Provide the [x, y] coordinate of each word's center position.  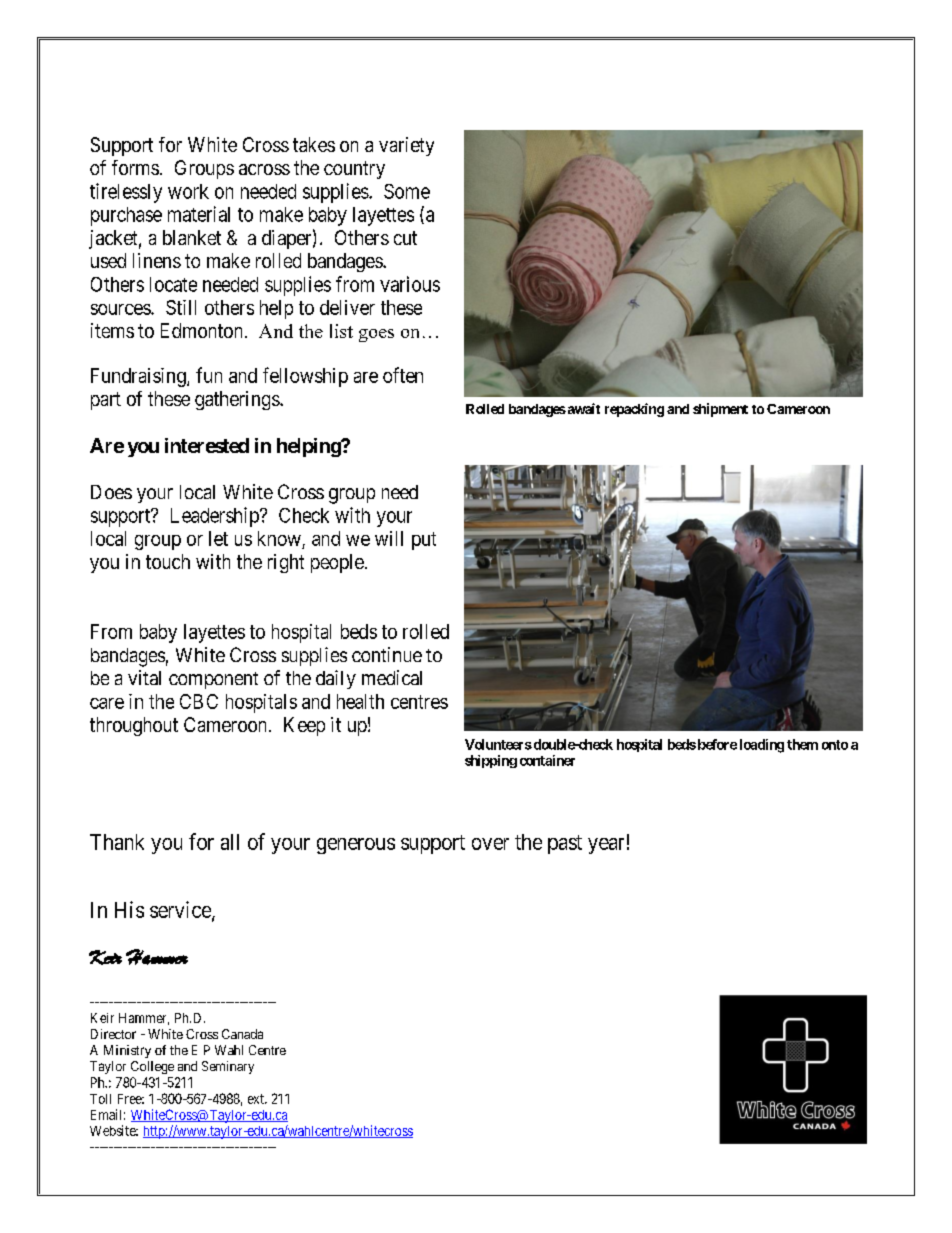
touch [168, 561]
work [188, 191]
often [403, 375]
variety [406, 146]
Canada [242, 1034]
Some [407, 191]
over [490, 844]
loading [762, 746]
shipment [720, 410]
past [565, 844]
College [152, 1067]
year [606, 846]
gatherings [237, 400]
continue [387, 654]
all [230, 842]
